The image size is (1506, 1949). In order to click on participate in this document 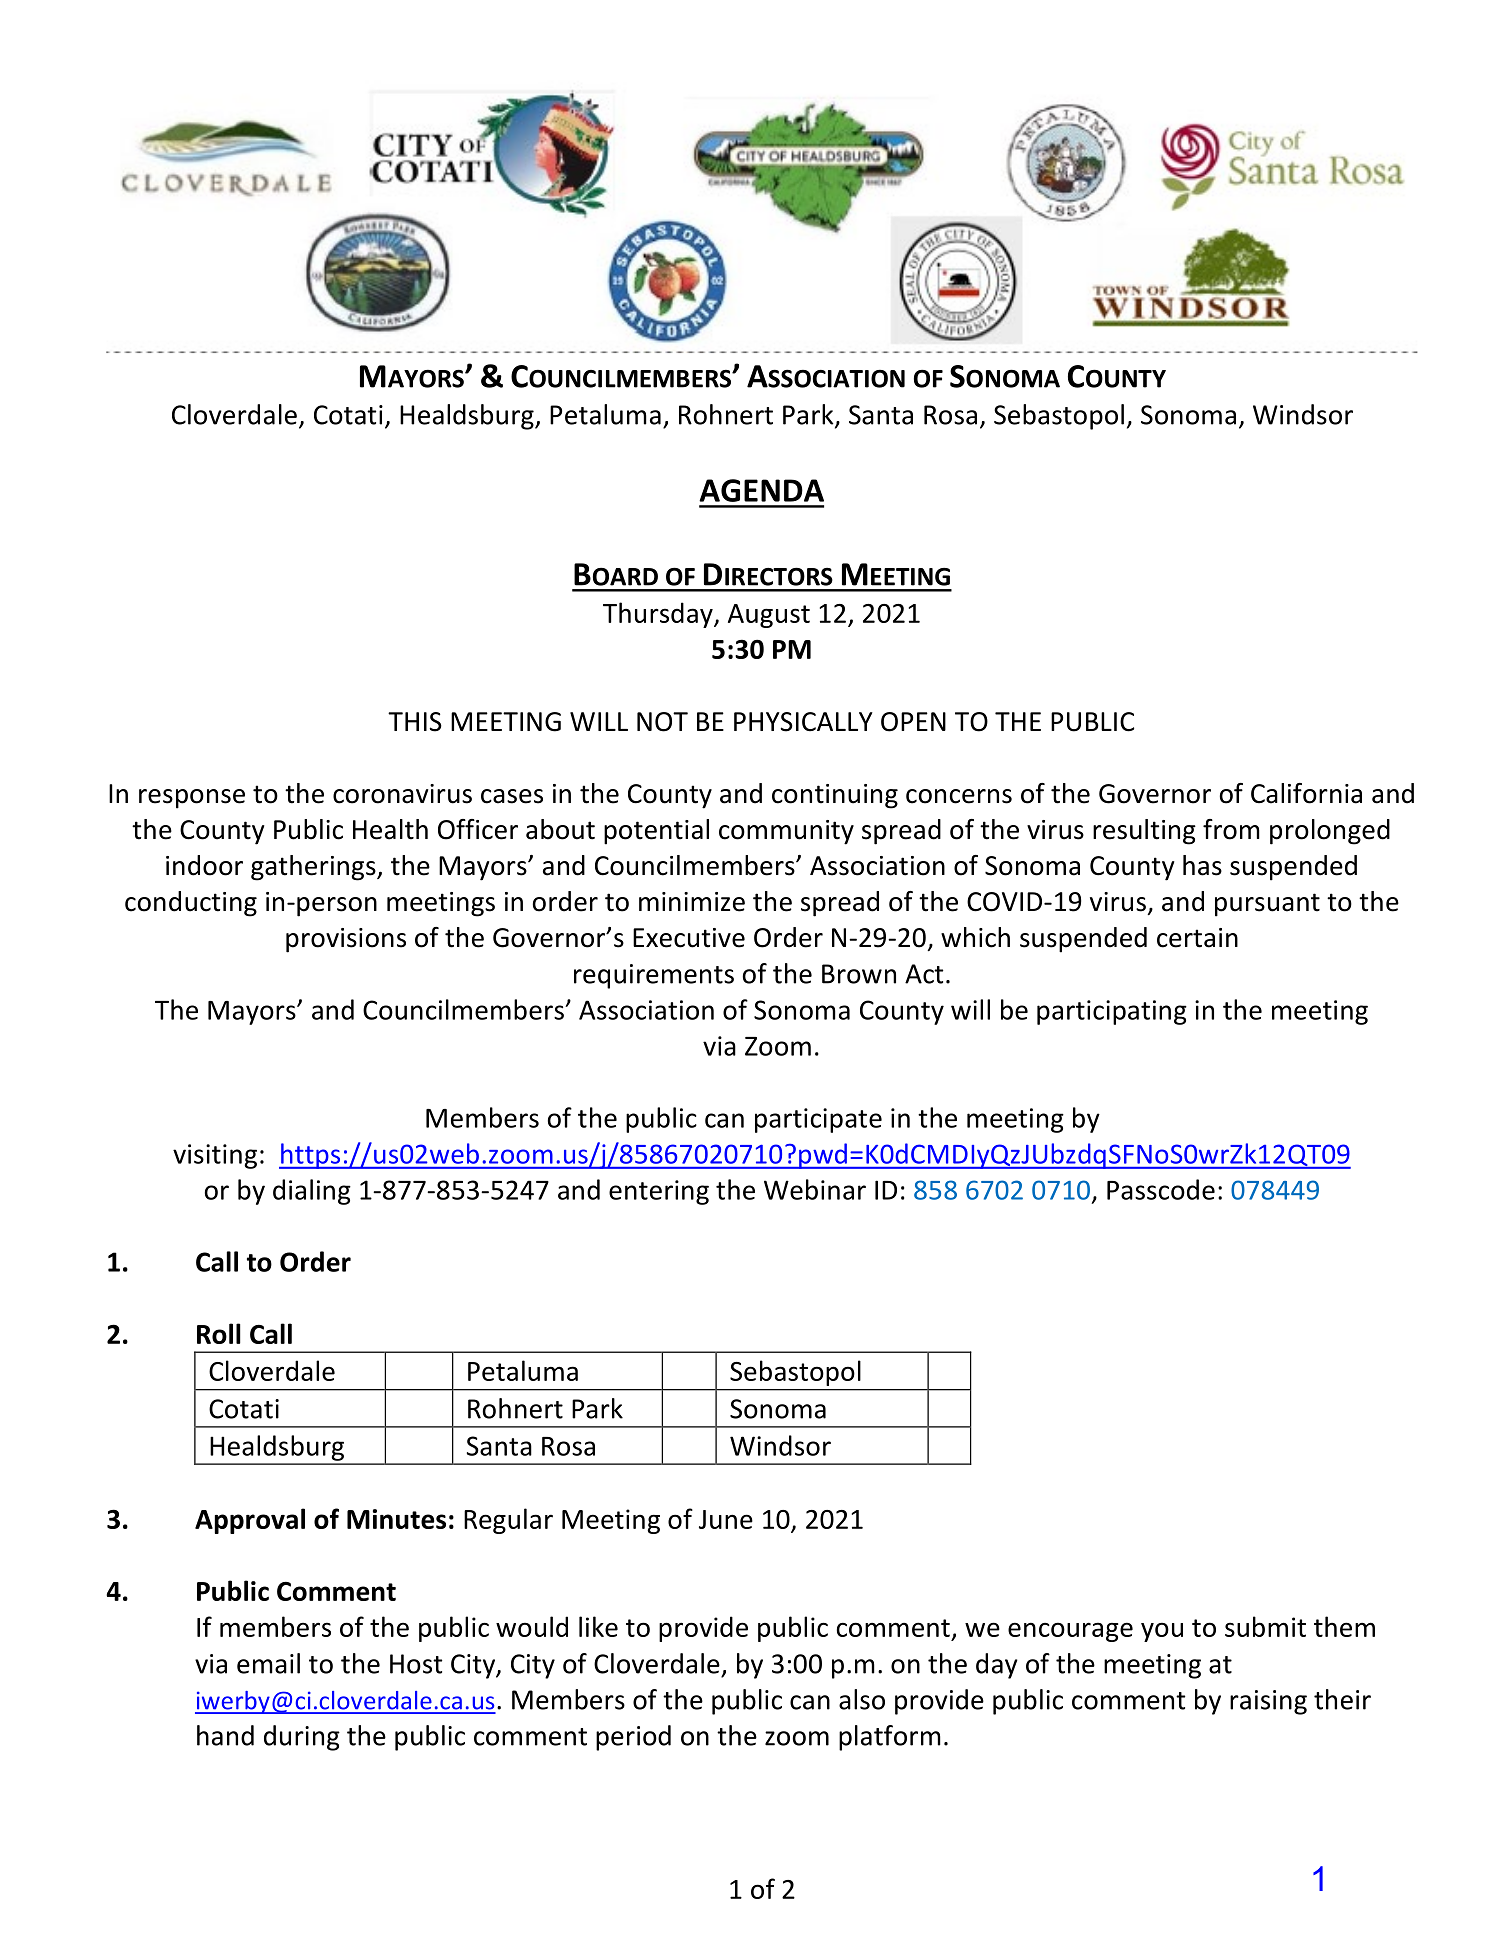, I will do `click(818, 1120)`.
